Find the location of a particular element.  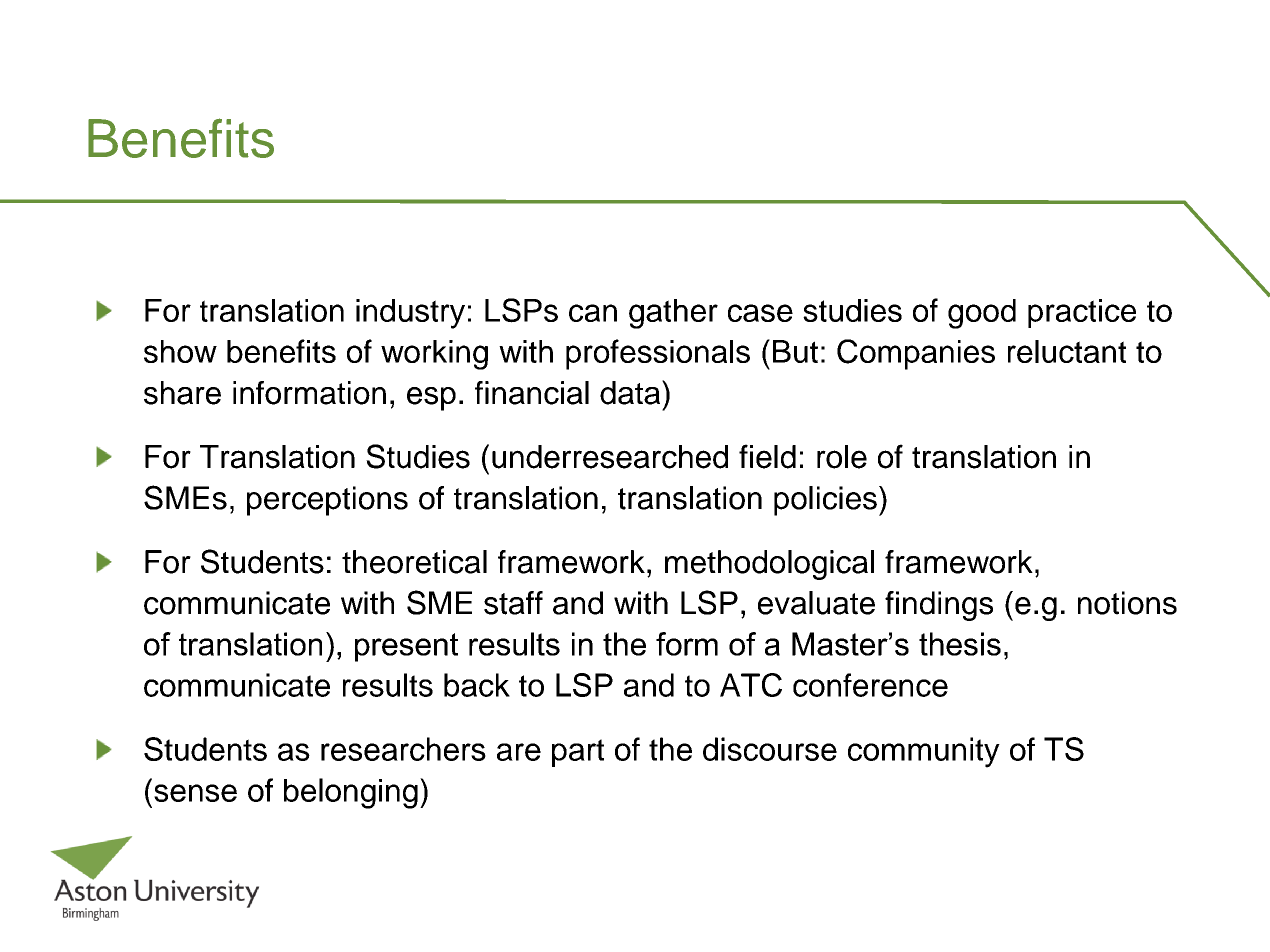

findings is located at coordinates (939, 606).
